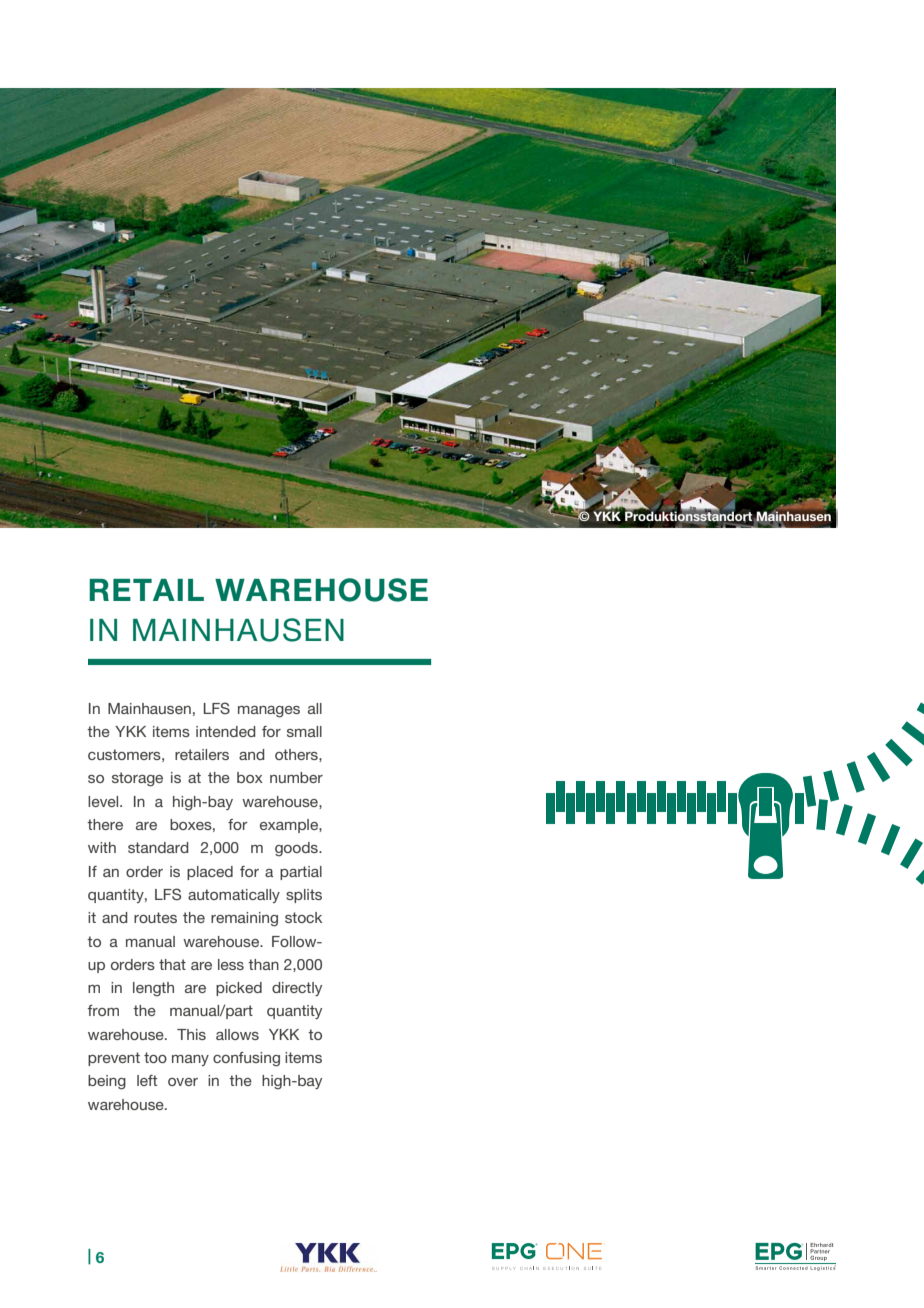  Describe the element at coordinates (155, 917) in the document. I see `routes` at that location.
